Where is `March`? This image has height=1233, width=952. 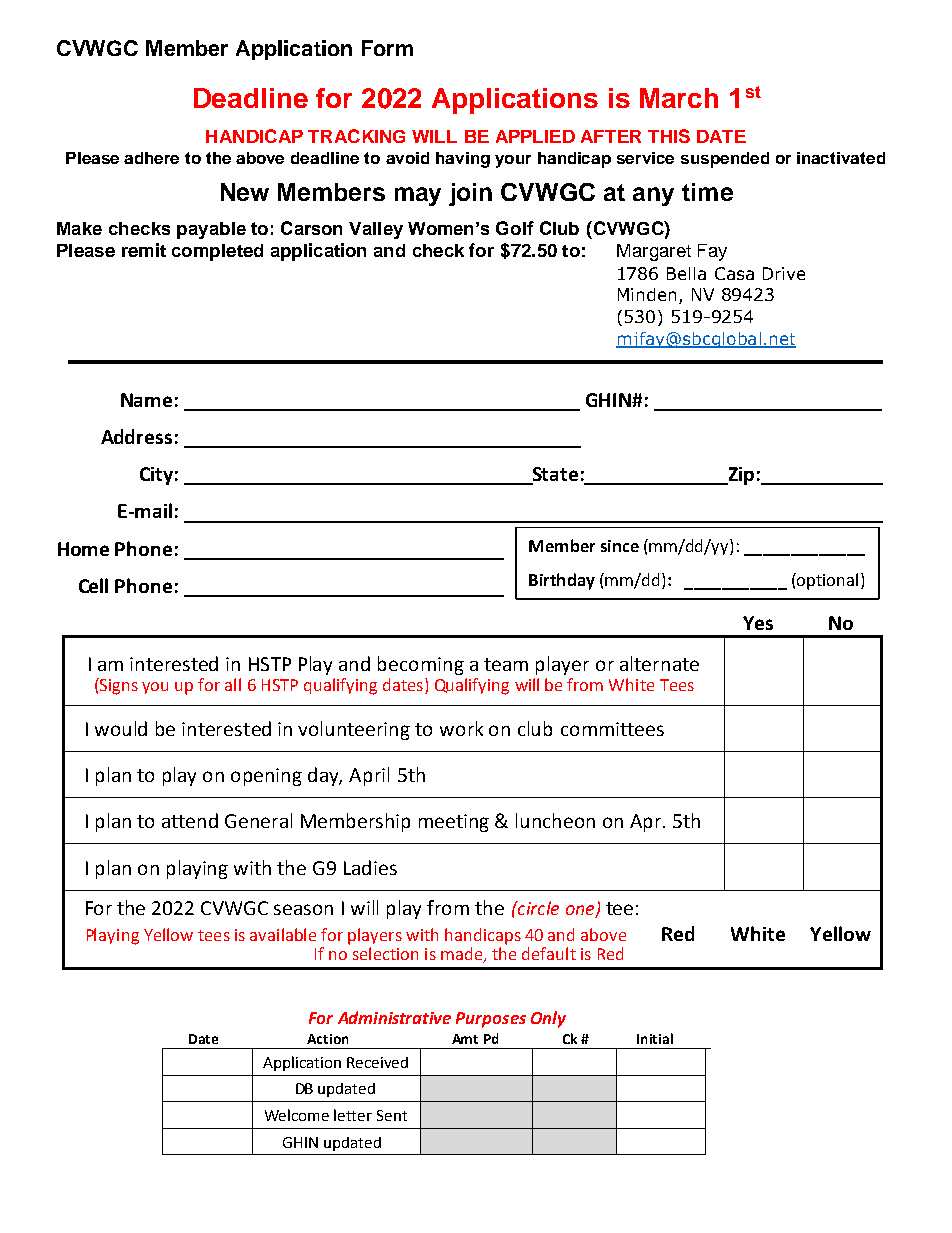
March is located at coordinates (679, 98).
